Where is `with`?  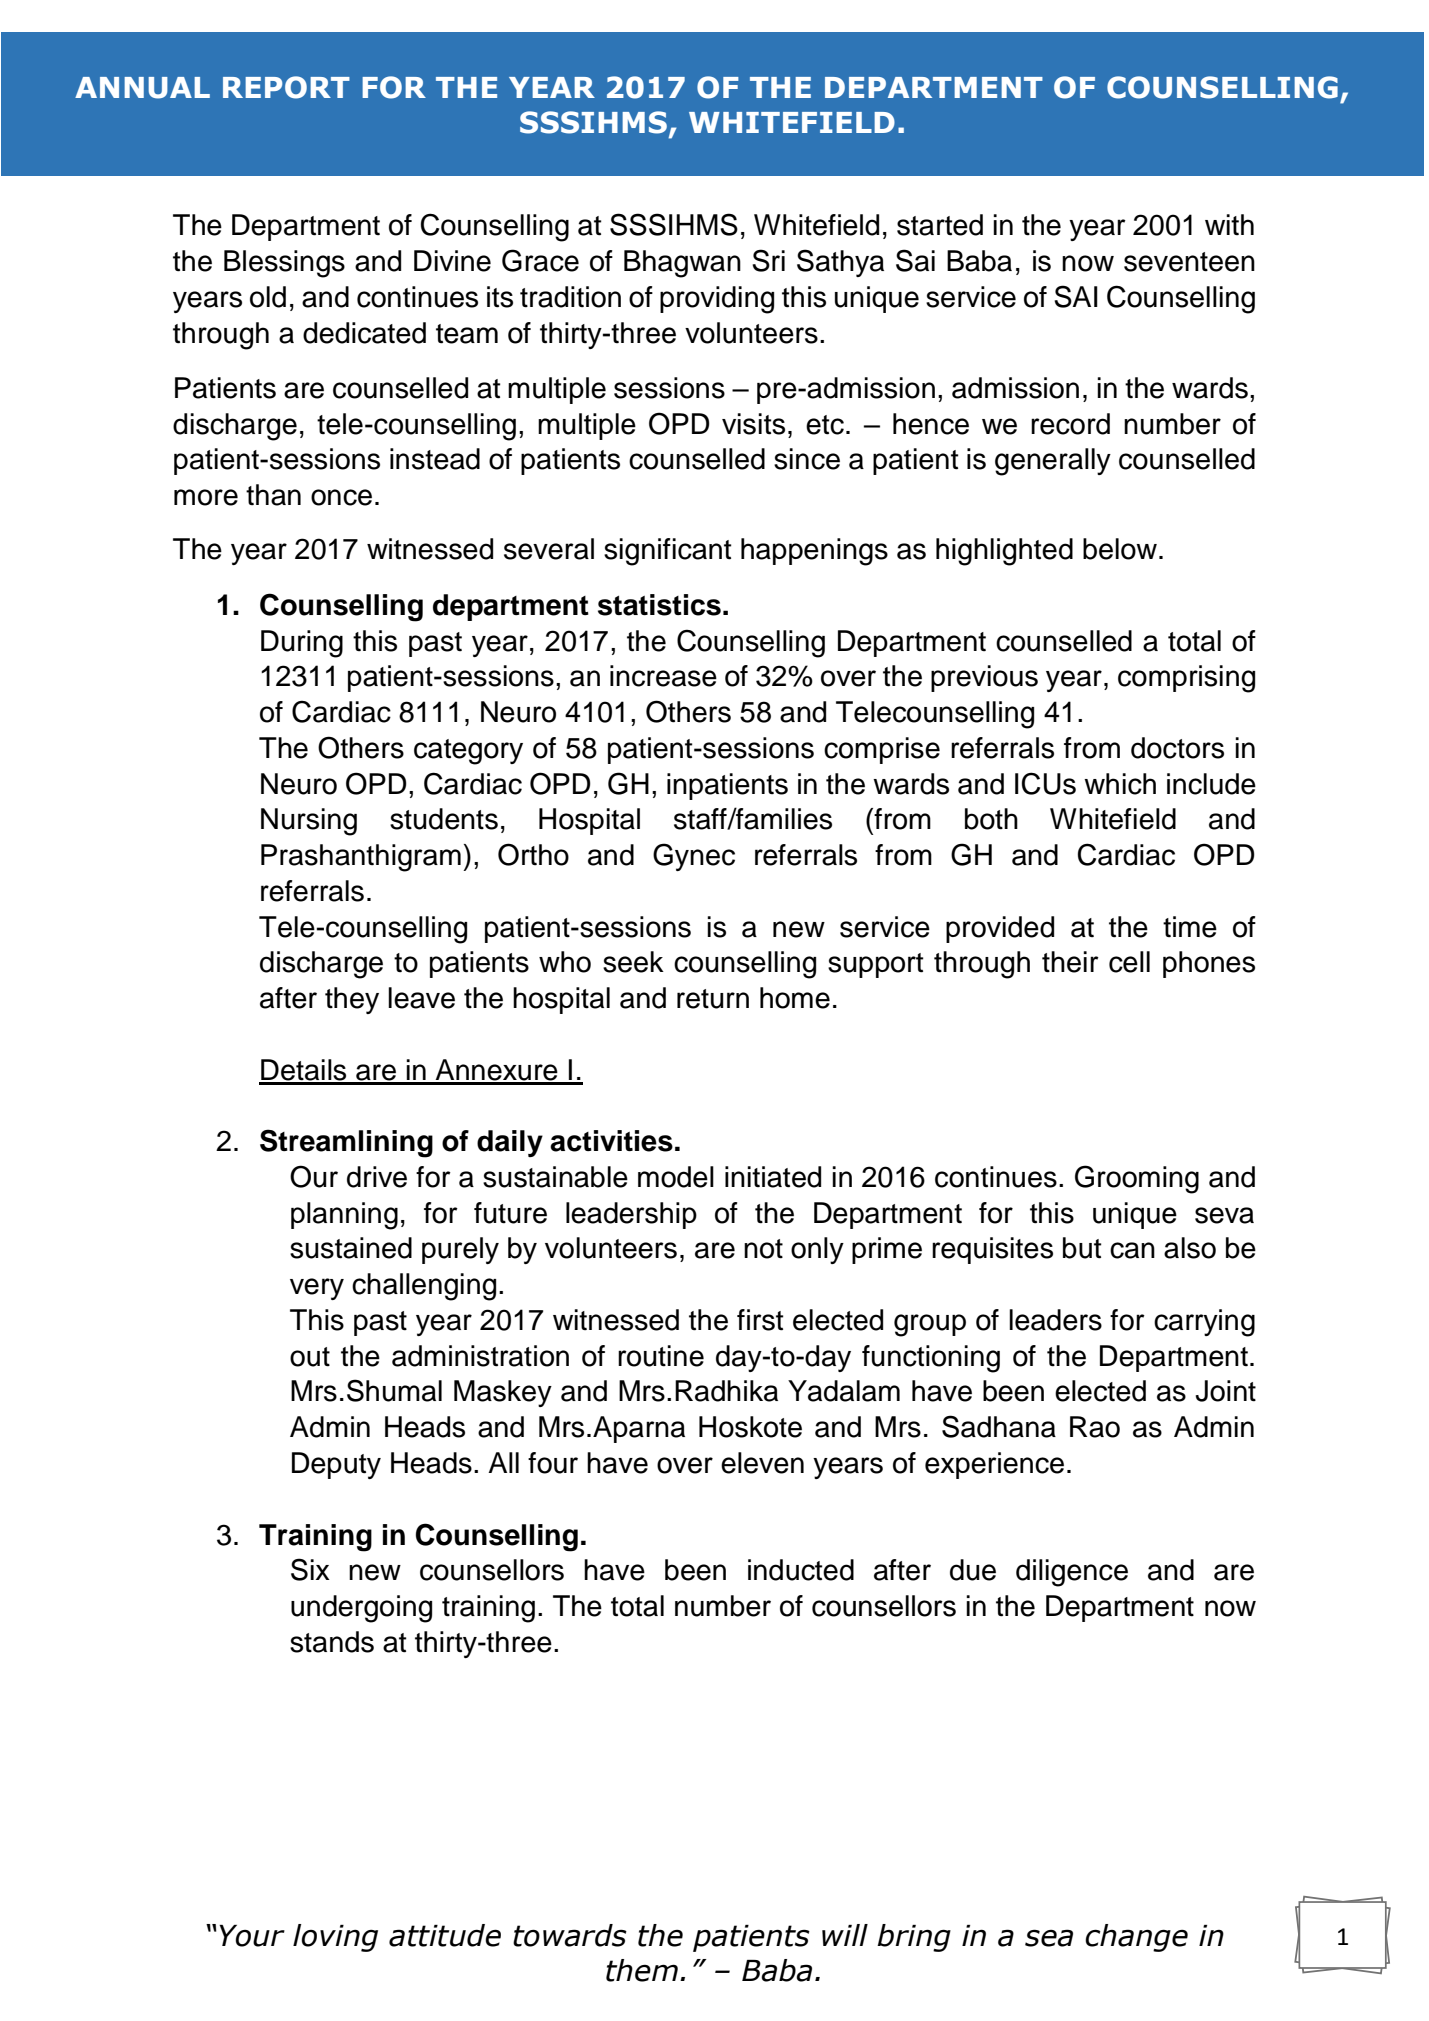 with is located at coordinates (1229, 225).
